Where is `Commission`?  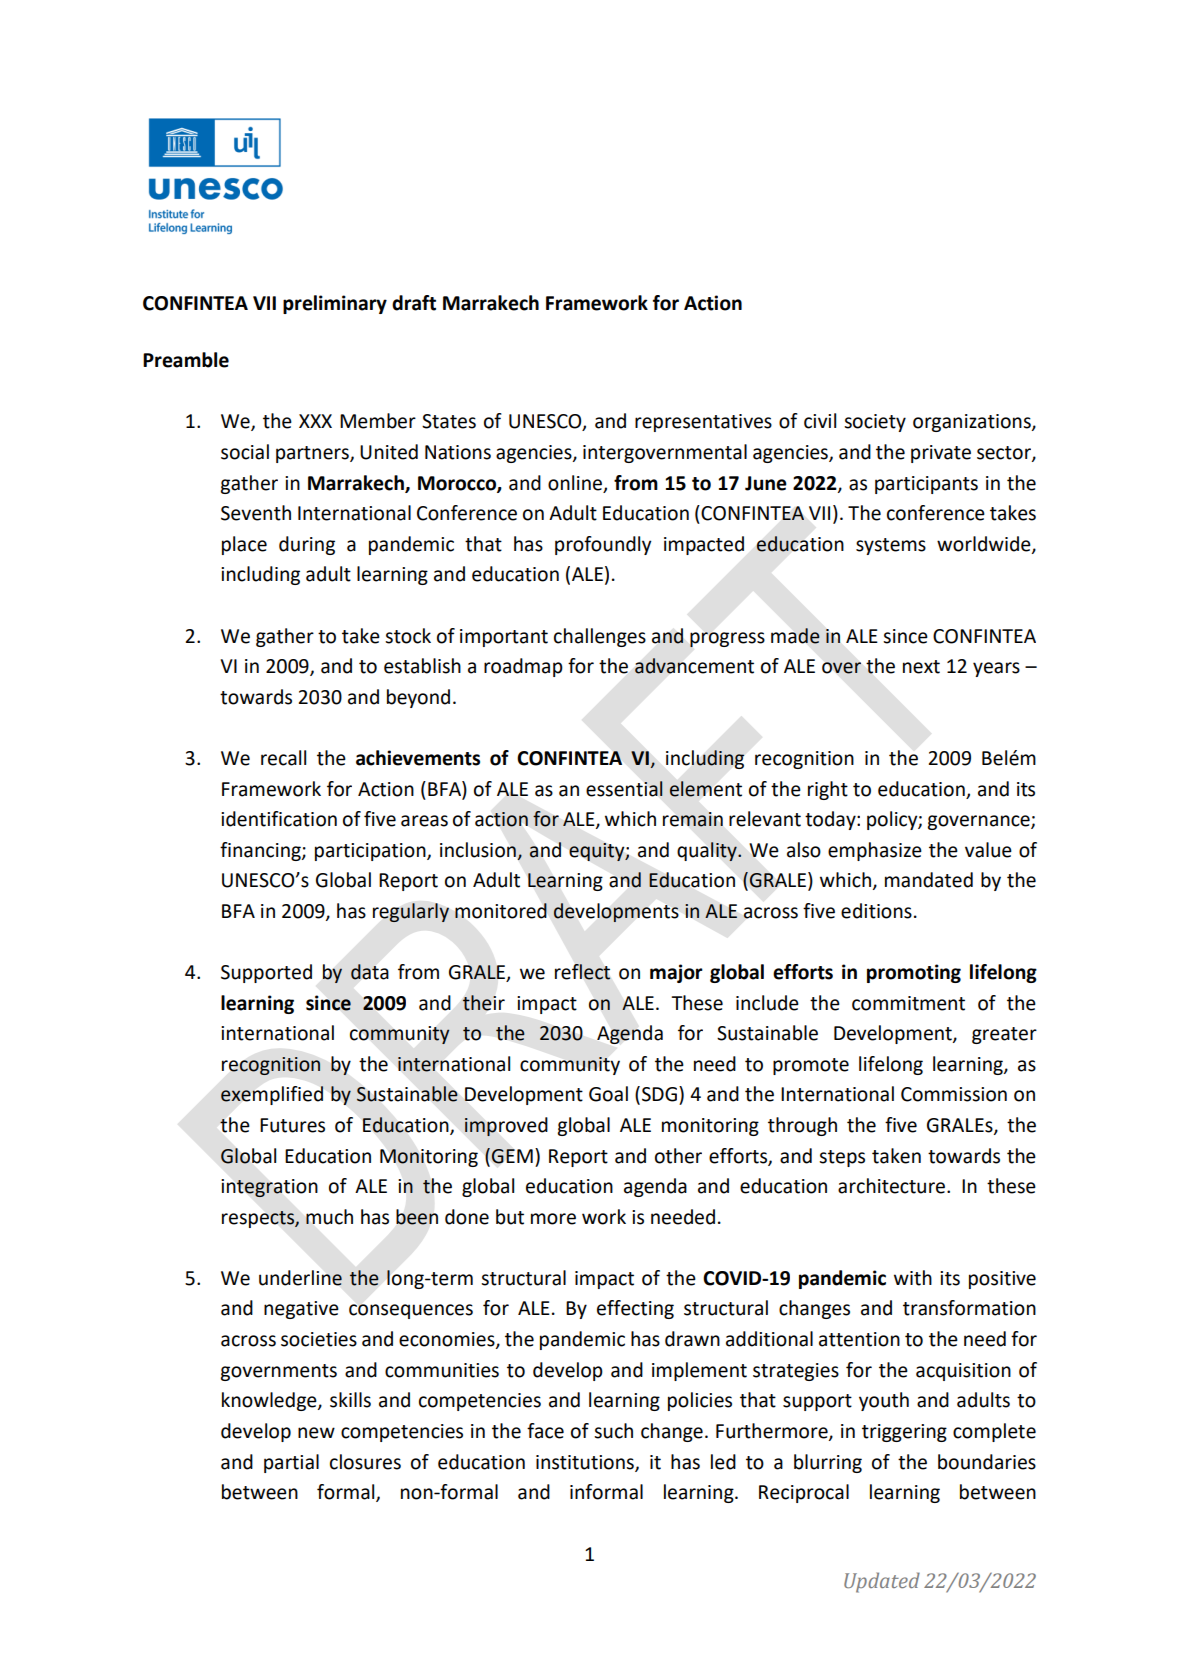 Commission is located at coordinates (954, 1094).
